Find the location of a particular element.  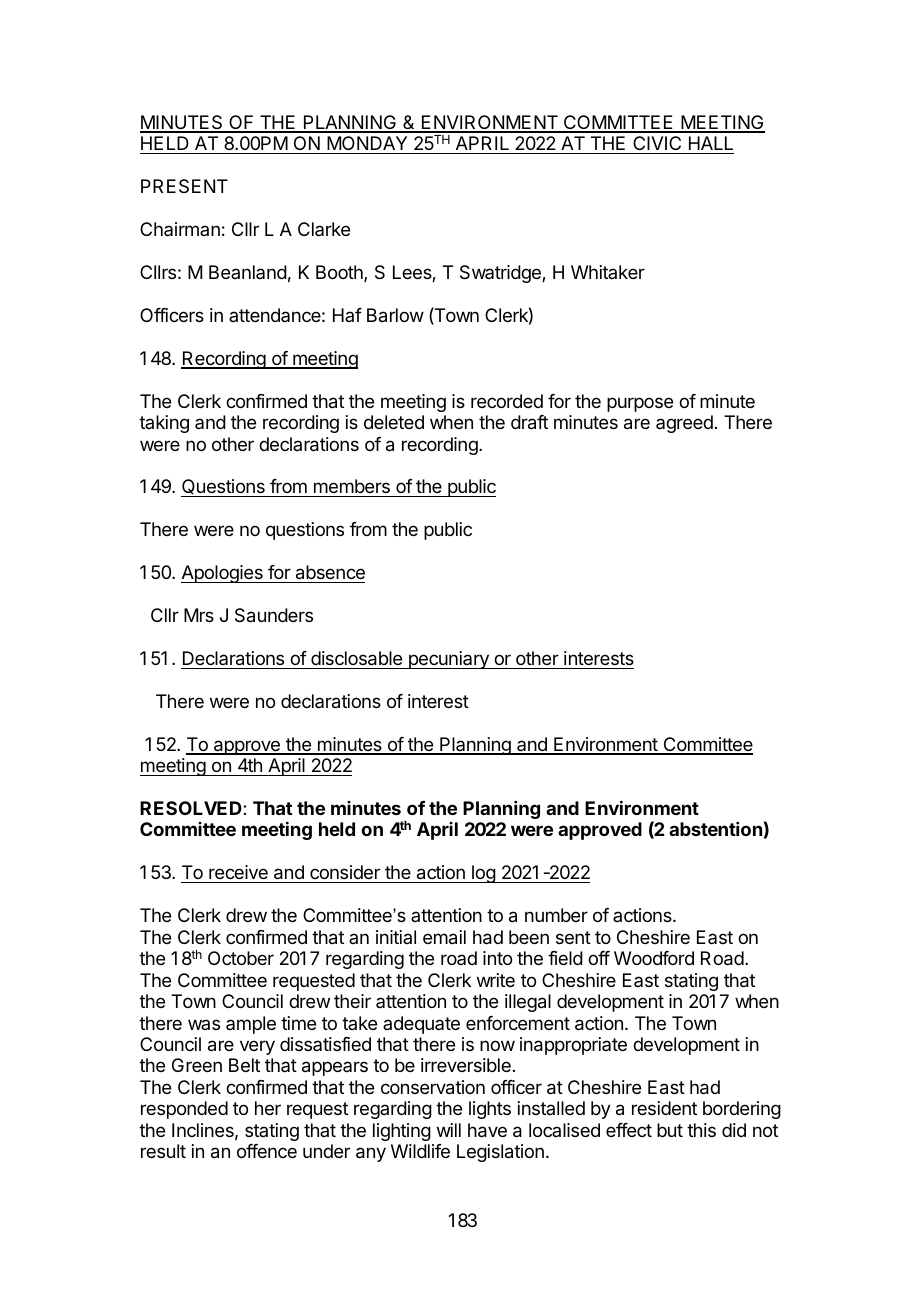

offence is located at coordinates (267, 1151).
